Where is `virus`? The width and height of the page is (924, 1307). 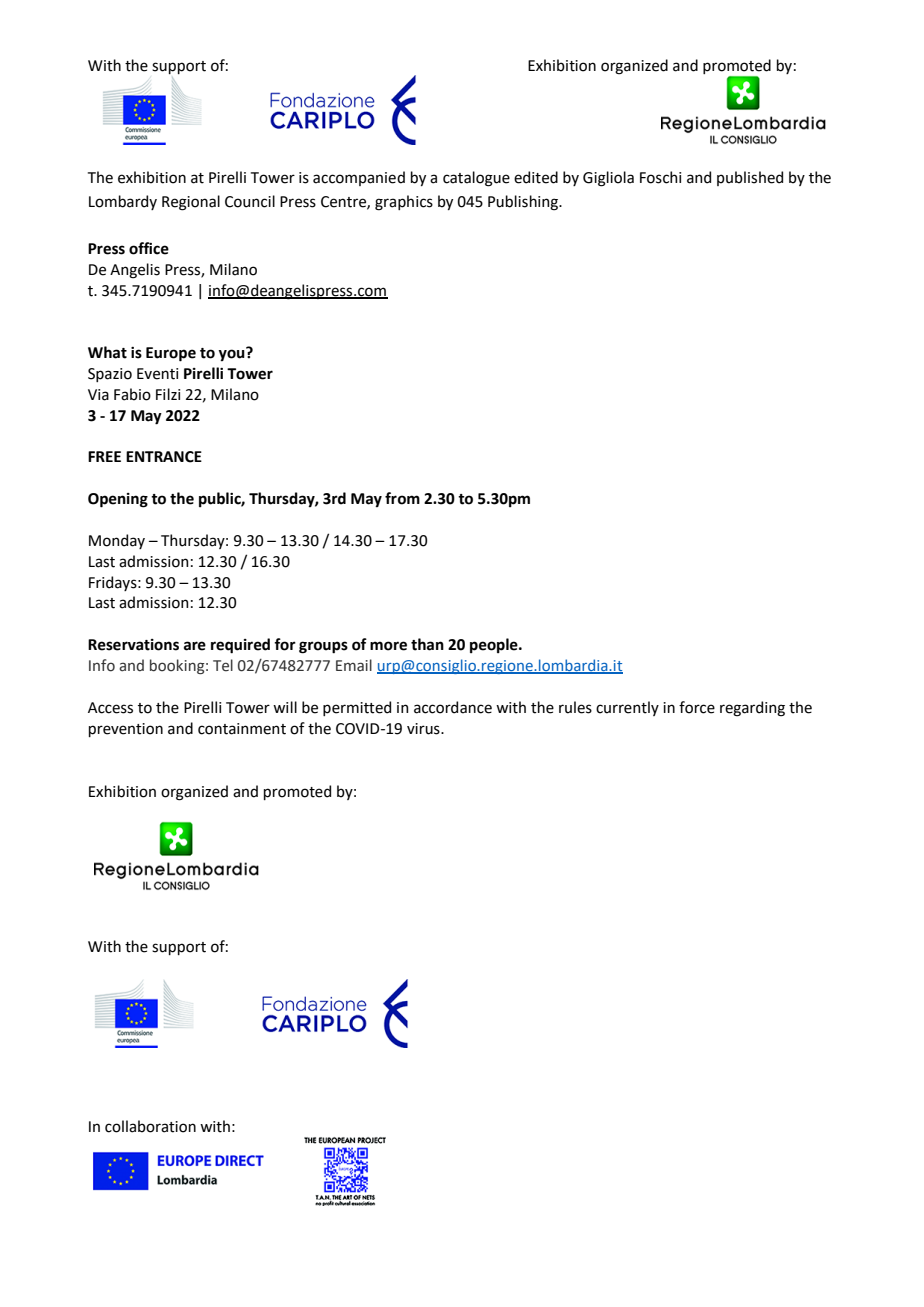 virus is located at coordinates (424, 729).
